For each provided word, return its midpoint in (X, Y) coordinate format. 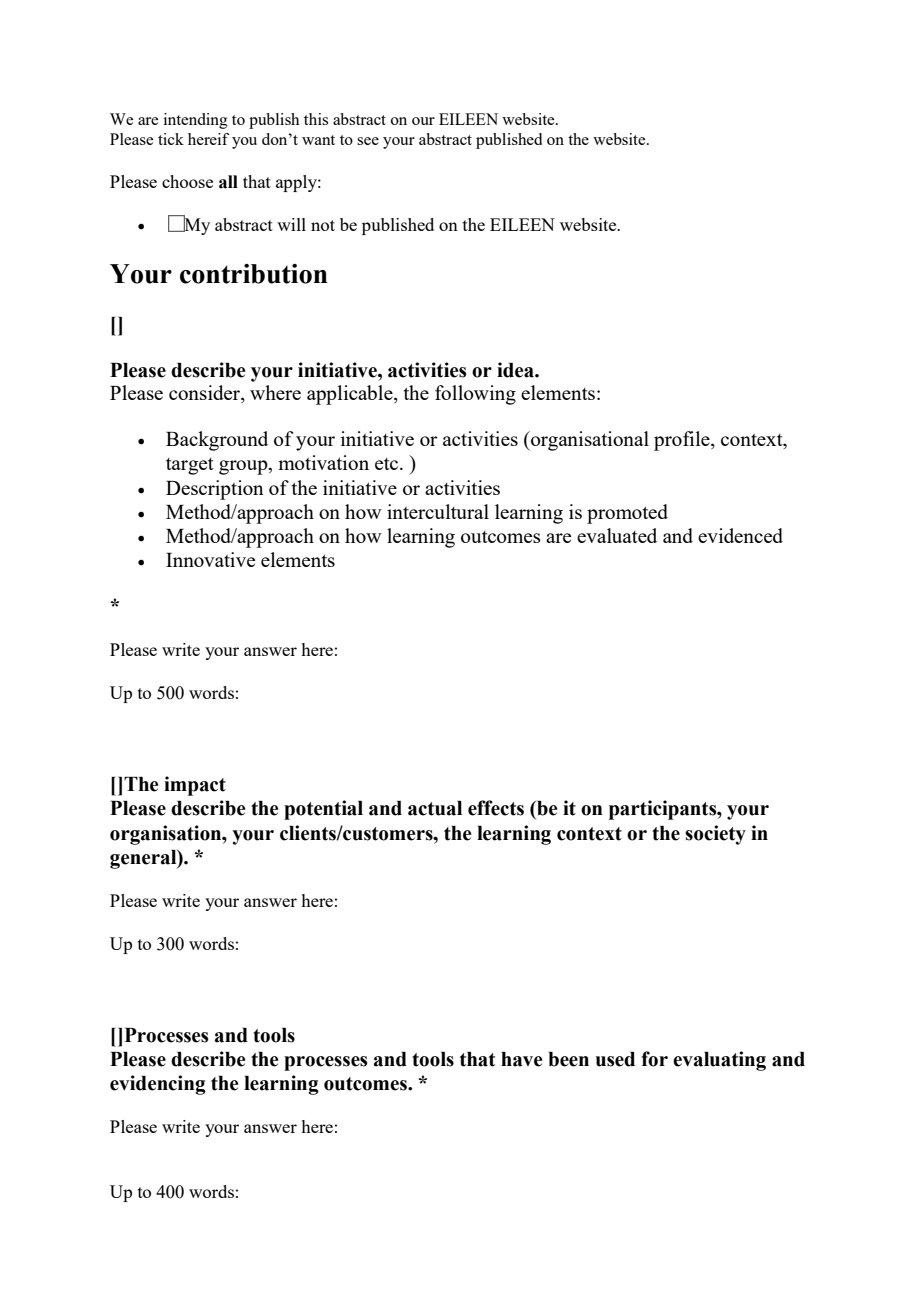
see (368, 141)
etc (388, 464)
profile (683, 441)
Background (217, 441)
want (318, 140)
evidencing (158, 1085)
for (654, 1059)
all (228, 182)
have (521, 1059)
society (715, 835)
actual (435, 808)
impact (195, 786)
